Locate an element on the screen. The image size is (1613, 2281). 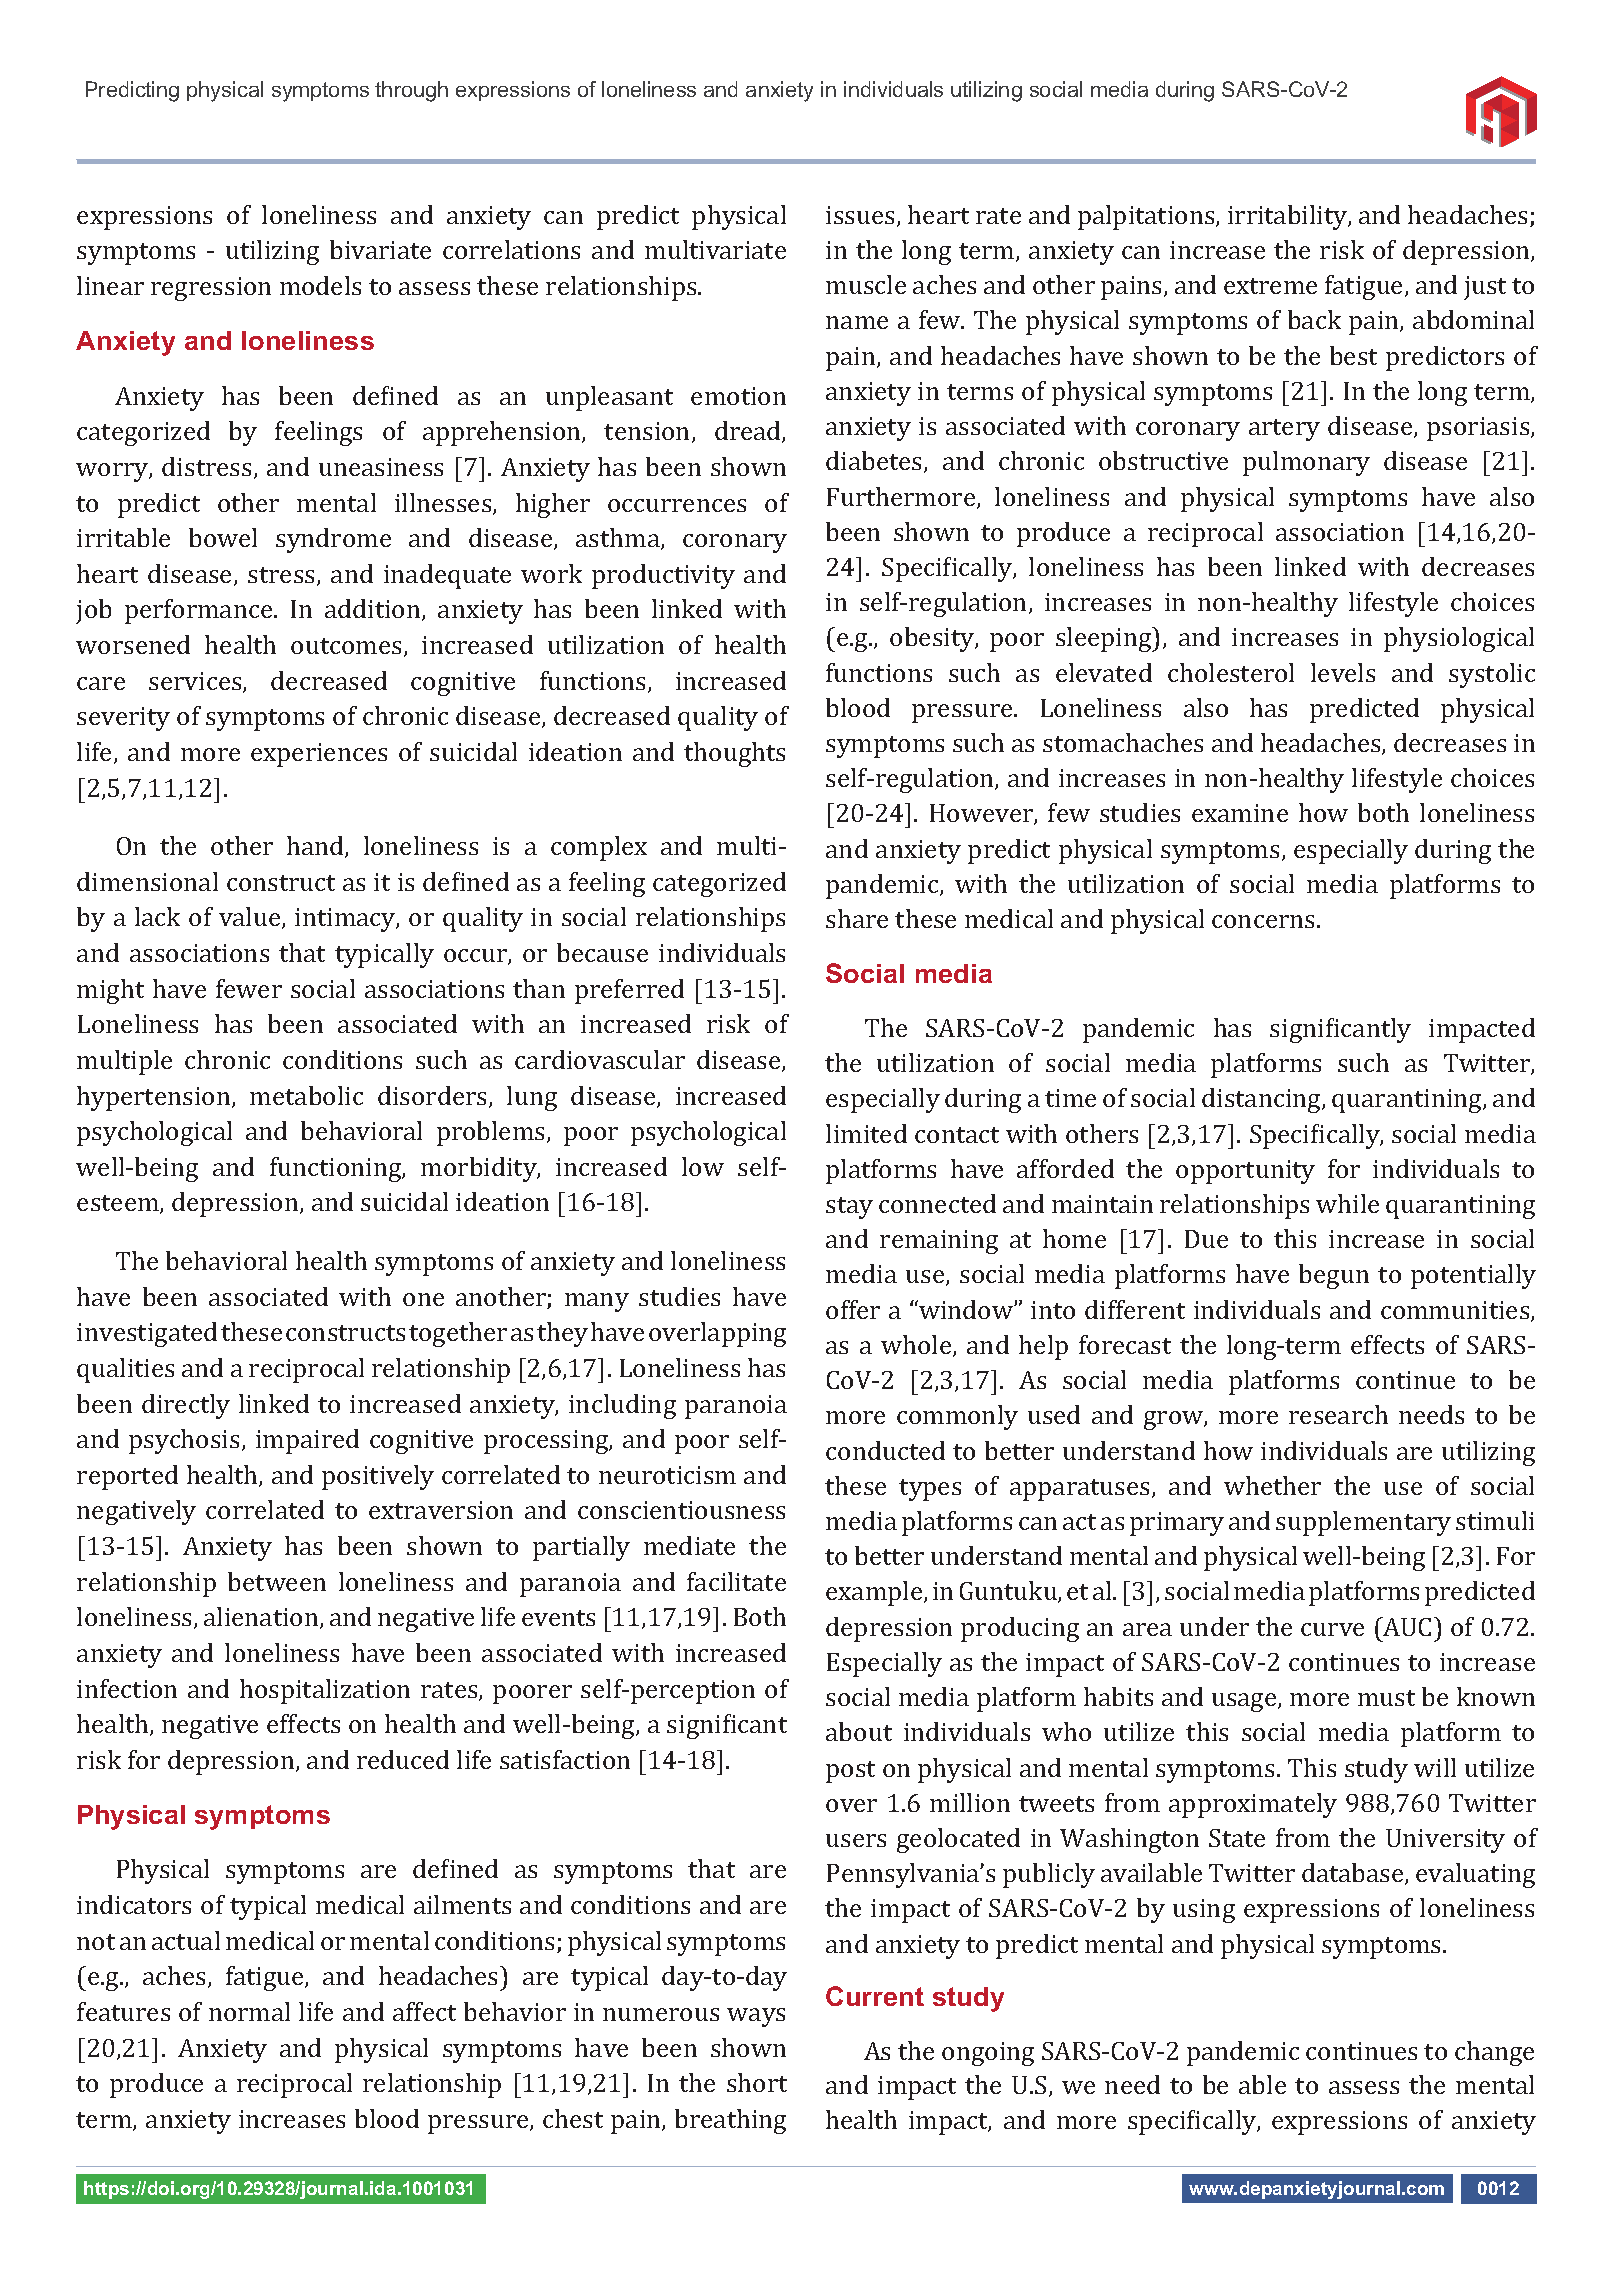
metabolic is located at coordinates (306, 1095).
